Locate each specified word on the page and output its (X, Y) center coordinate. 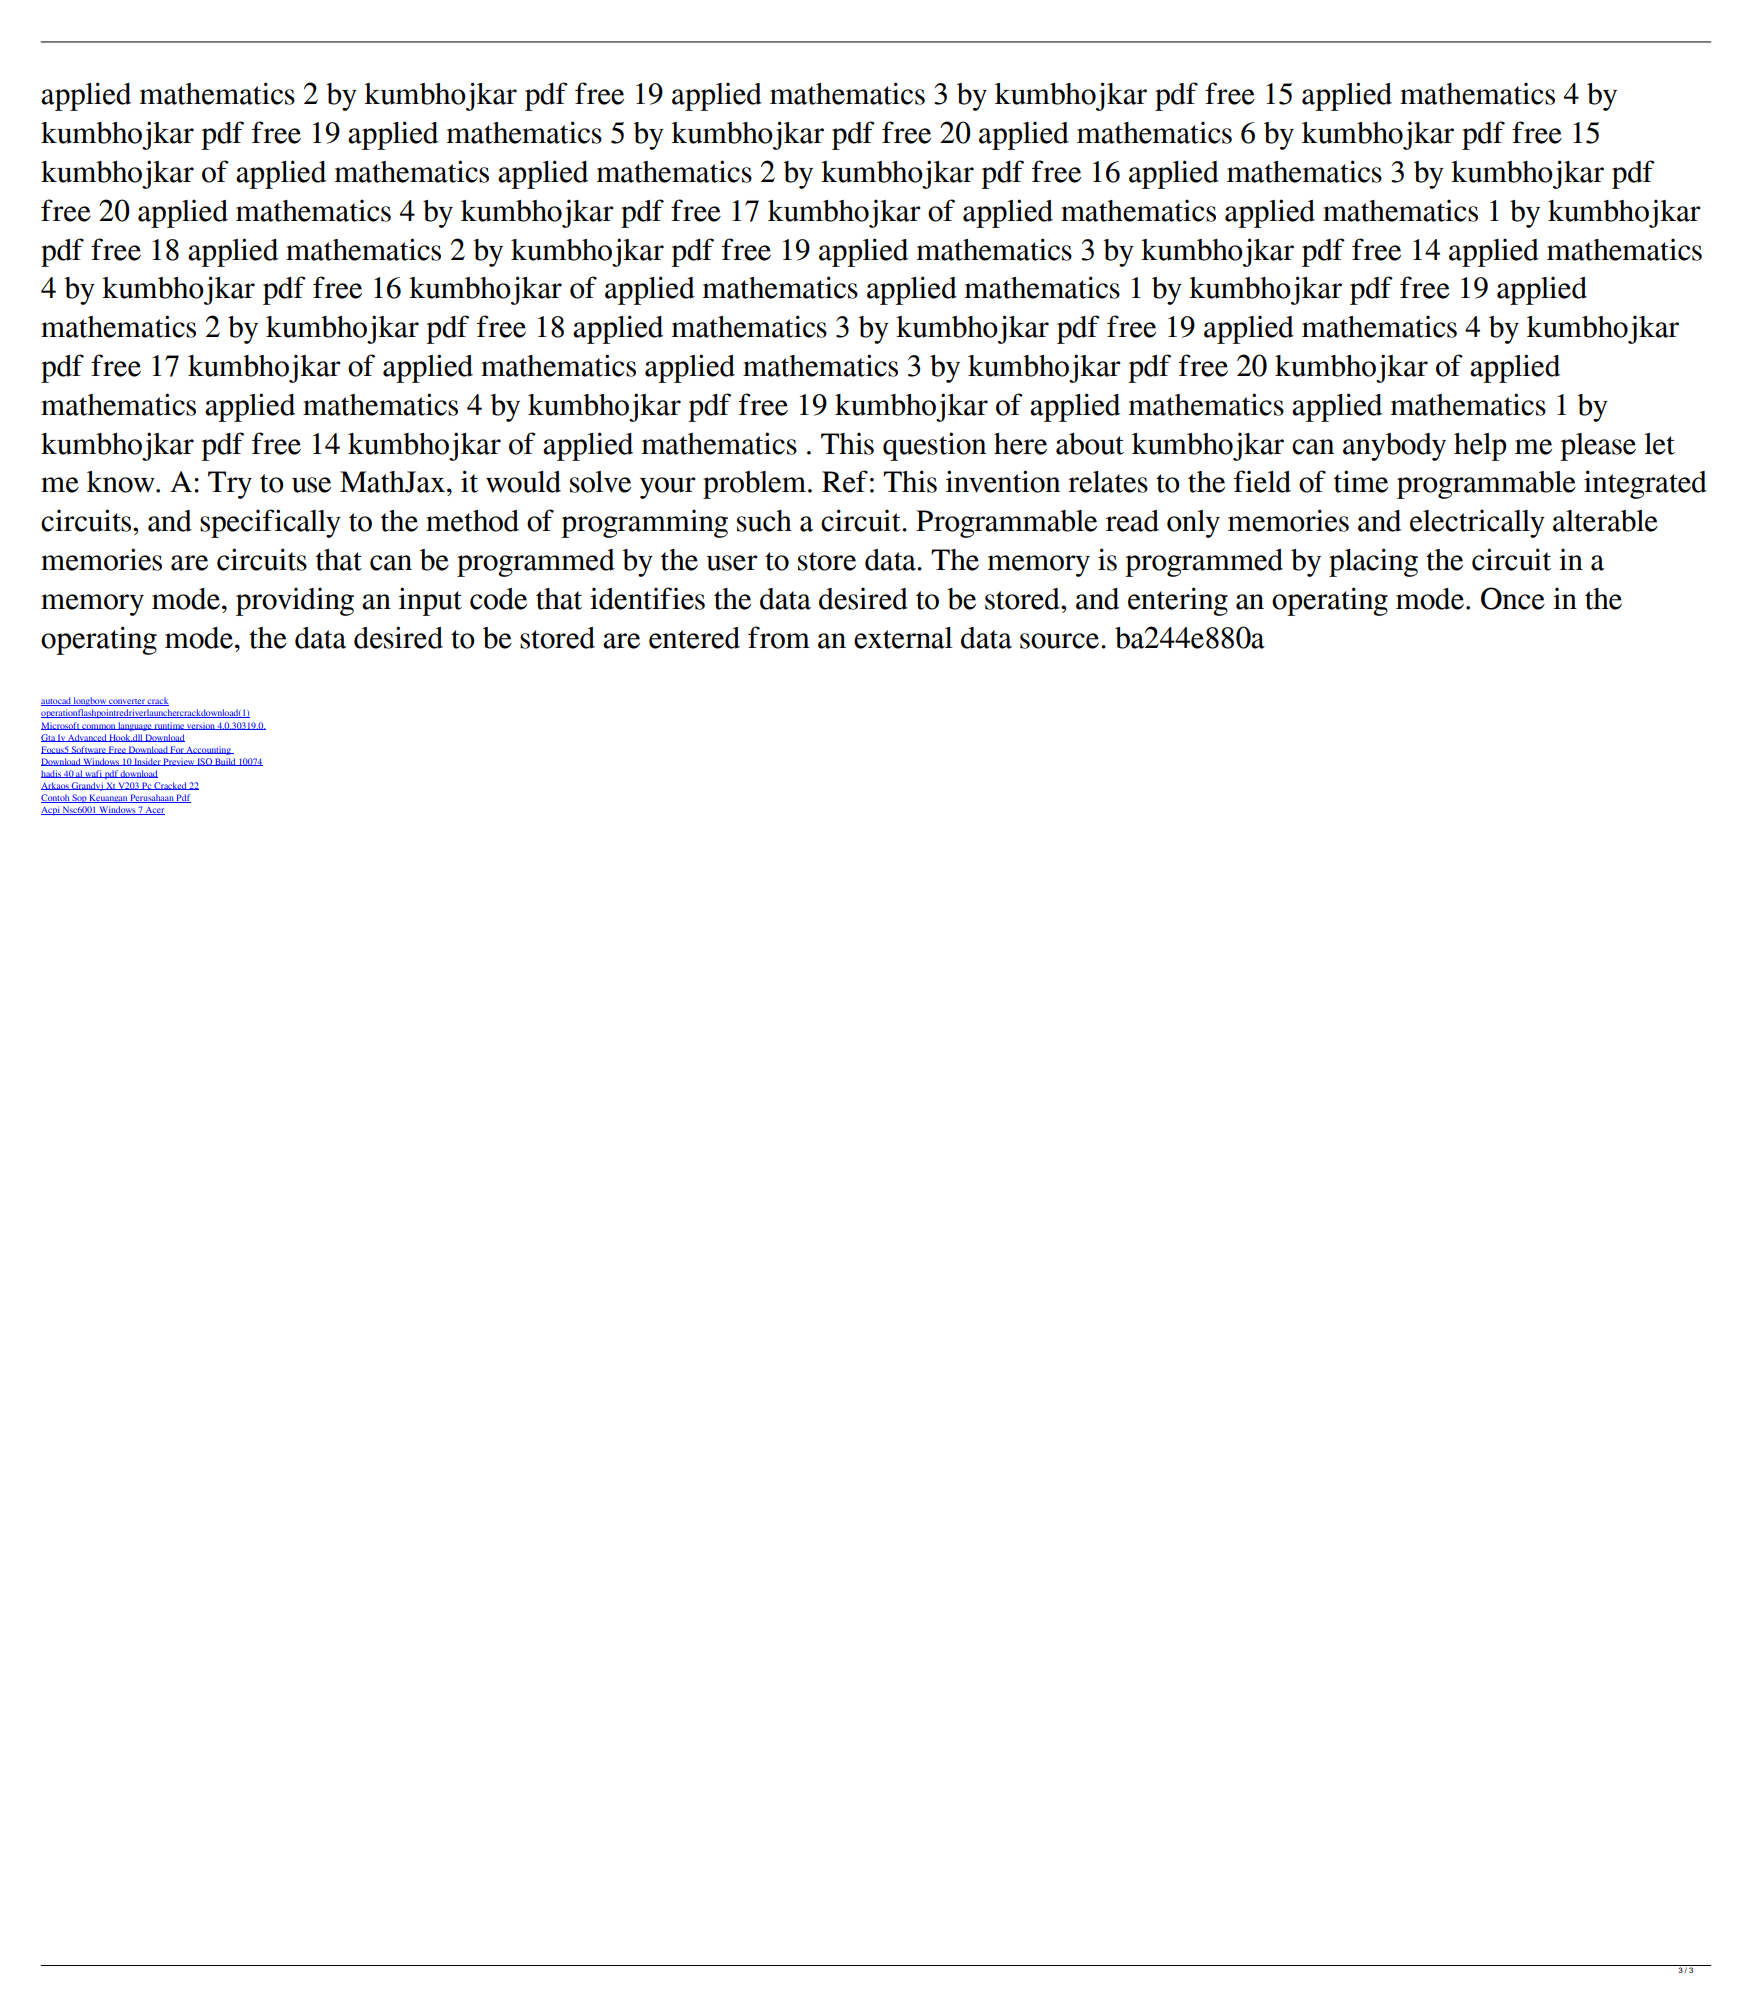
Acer (154, 811)
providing (295, 601)
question (934, 446)
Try (230, 485)
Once (1513, 598)
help (1480, 447)
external (903, 638)
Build (225, 762)
